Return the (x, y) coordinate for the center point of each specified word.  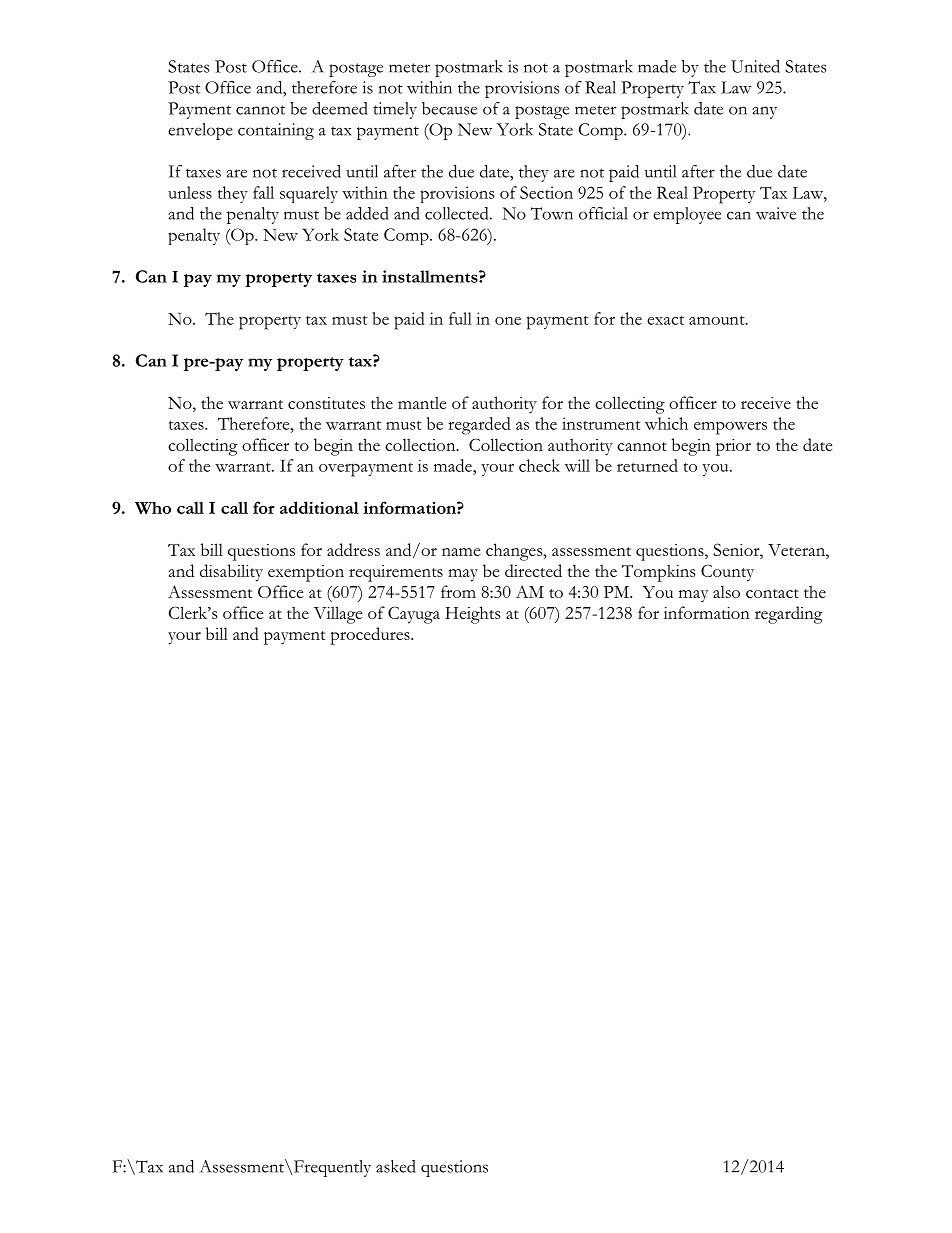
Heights (472, 615)
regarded (479, 426)
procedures (371, 636)
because (449, 108)
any (764, 112)
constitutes (326, 403)
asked (396, 1166)
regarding (789, 615)
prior (733, 447)
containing (276, 131)
